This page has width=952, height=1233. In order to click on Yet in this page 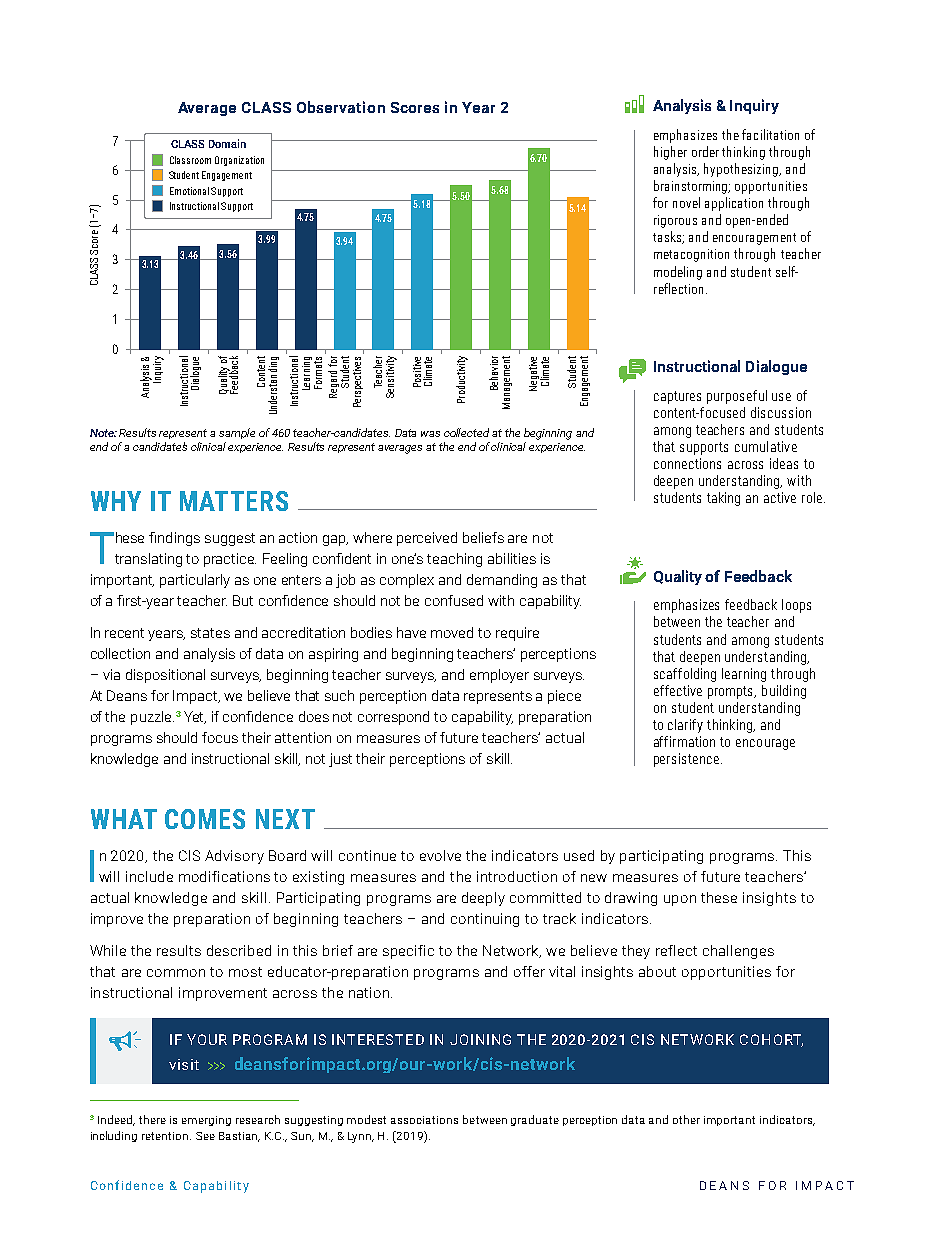, I will do `click(195, 717)`.
